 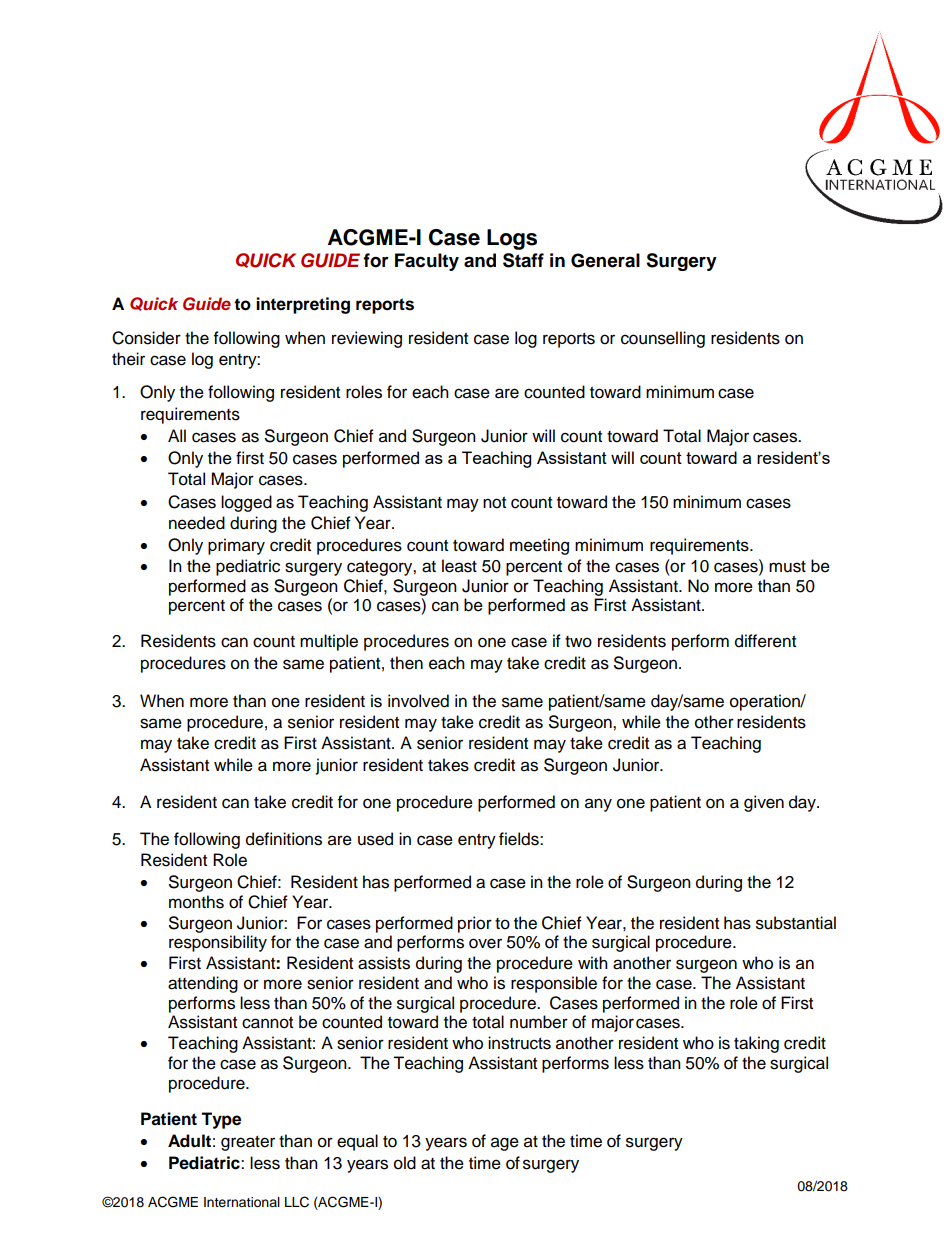 I want to click on least, so click(x=459, y=566).
